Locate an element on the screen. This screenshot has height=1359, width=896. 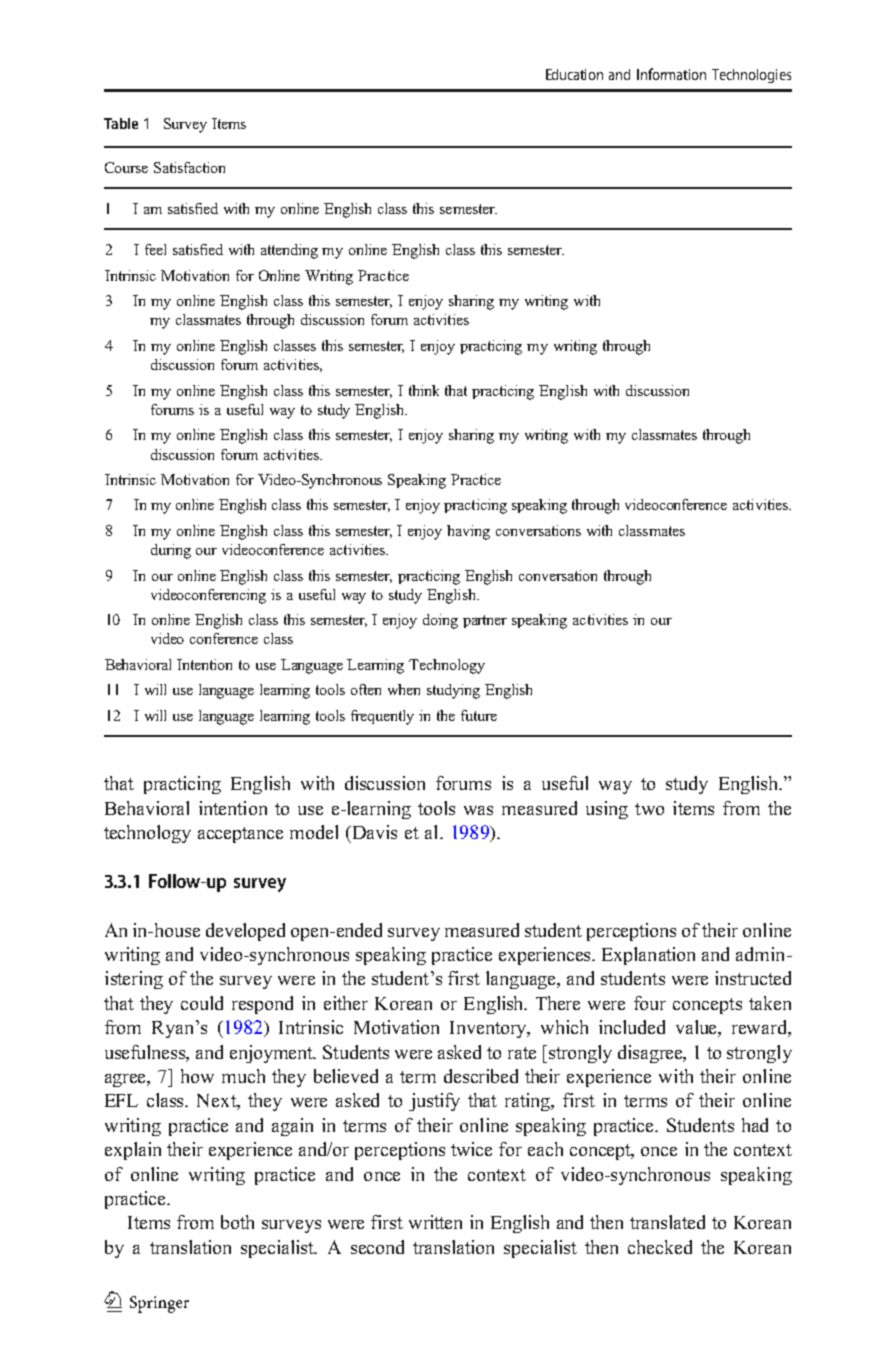
Explanation is located at coordinates (648, 956).
